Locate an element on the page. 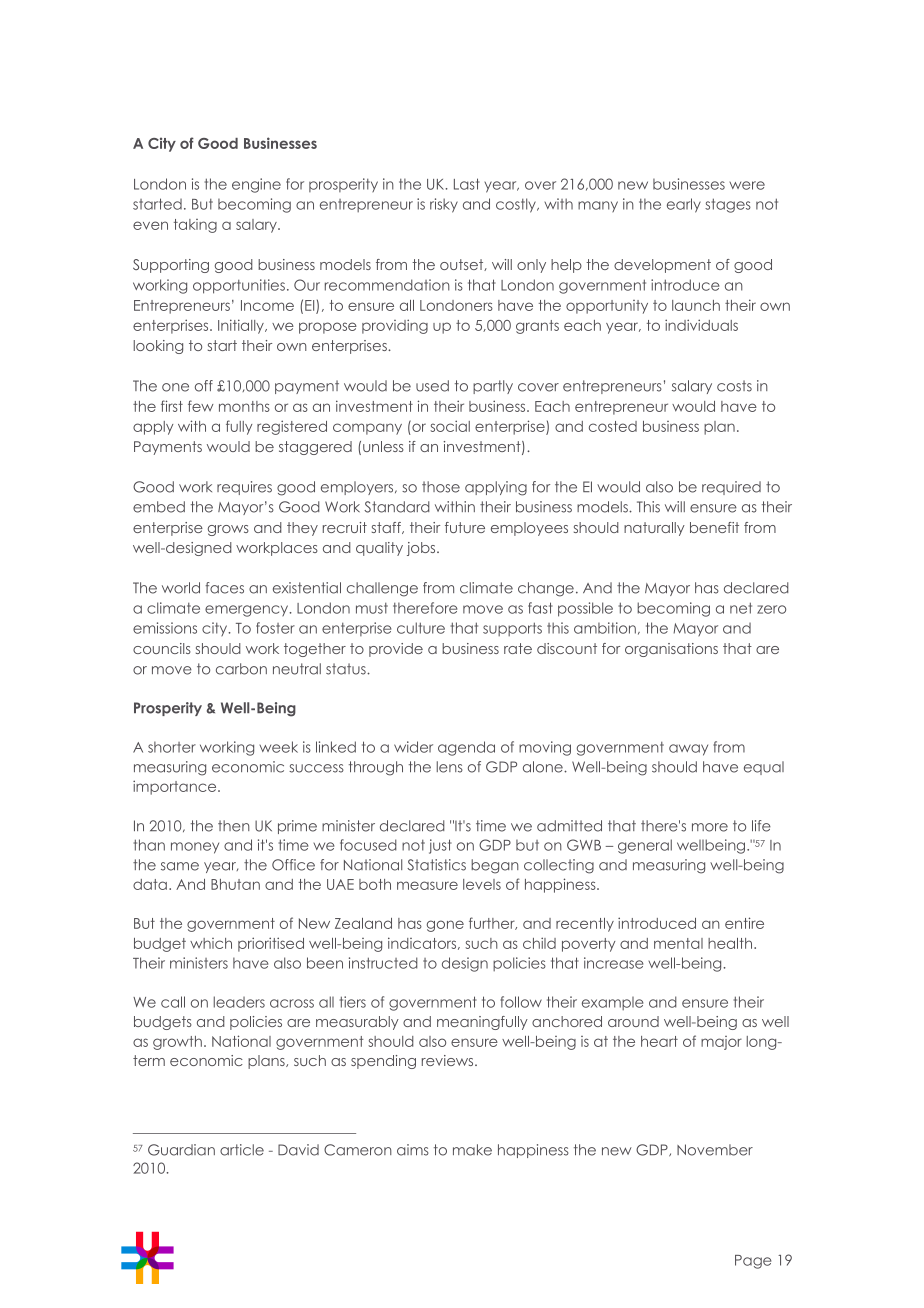 The image size is (924, 1308). shorter is located at coordinates (172, 747).
